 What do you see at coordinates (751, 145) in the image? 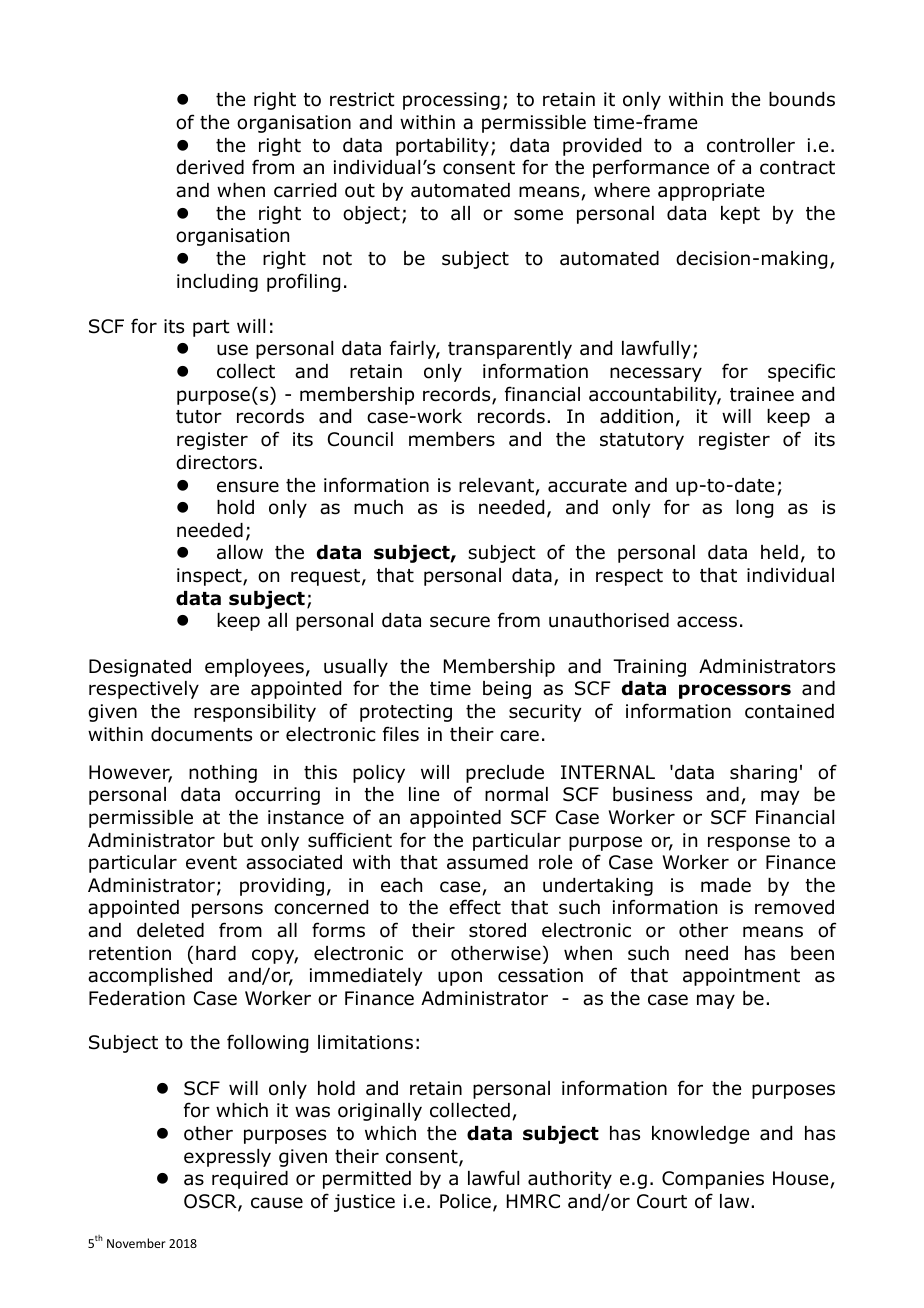
I see `controller` at bounding box center [751, 145].
